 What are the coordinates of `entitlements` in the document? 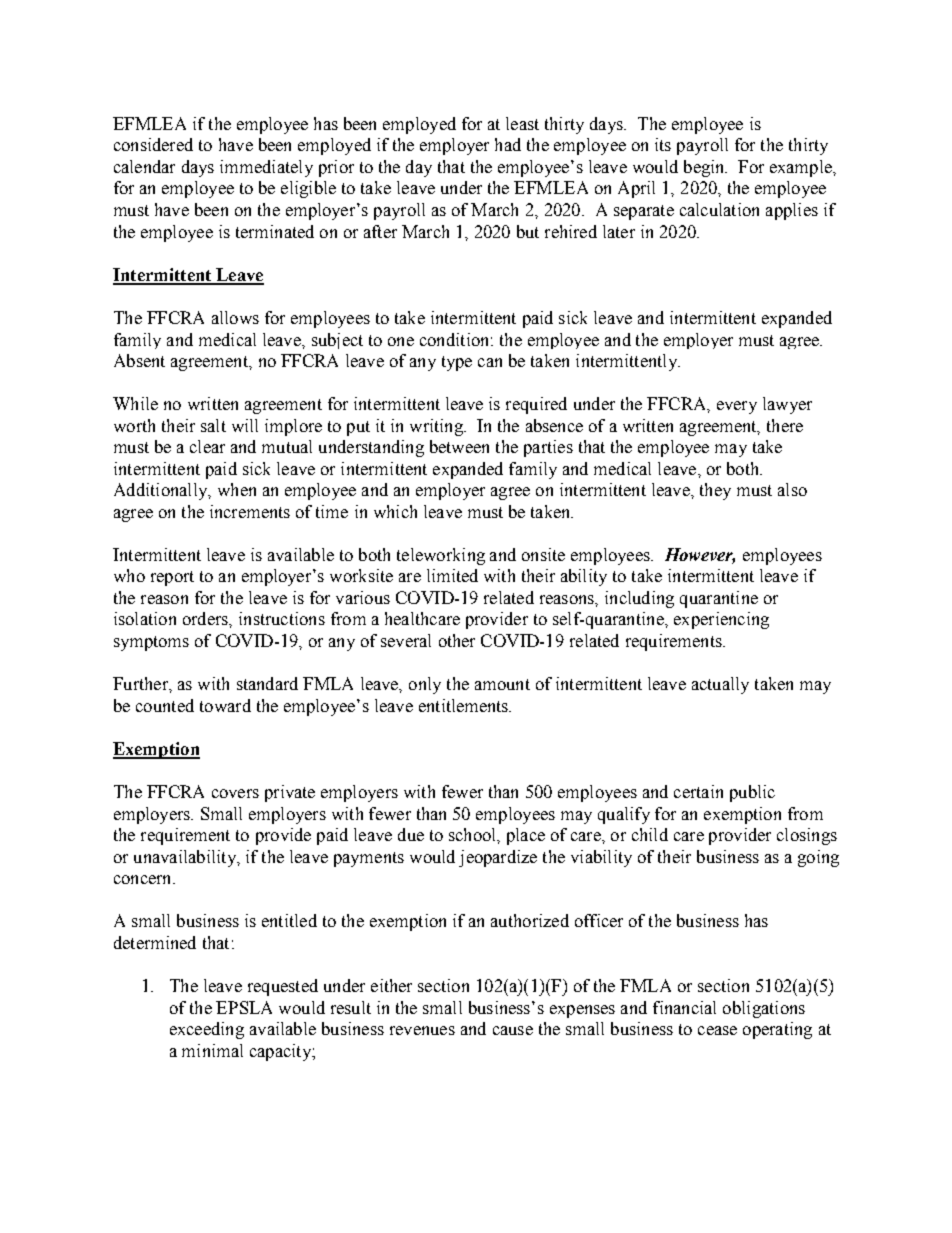 It's located at (464, 705).
